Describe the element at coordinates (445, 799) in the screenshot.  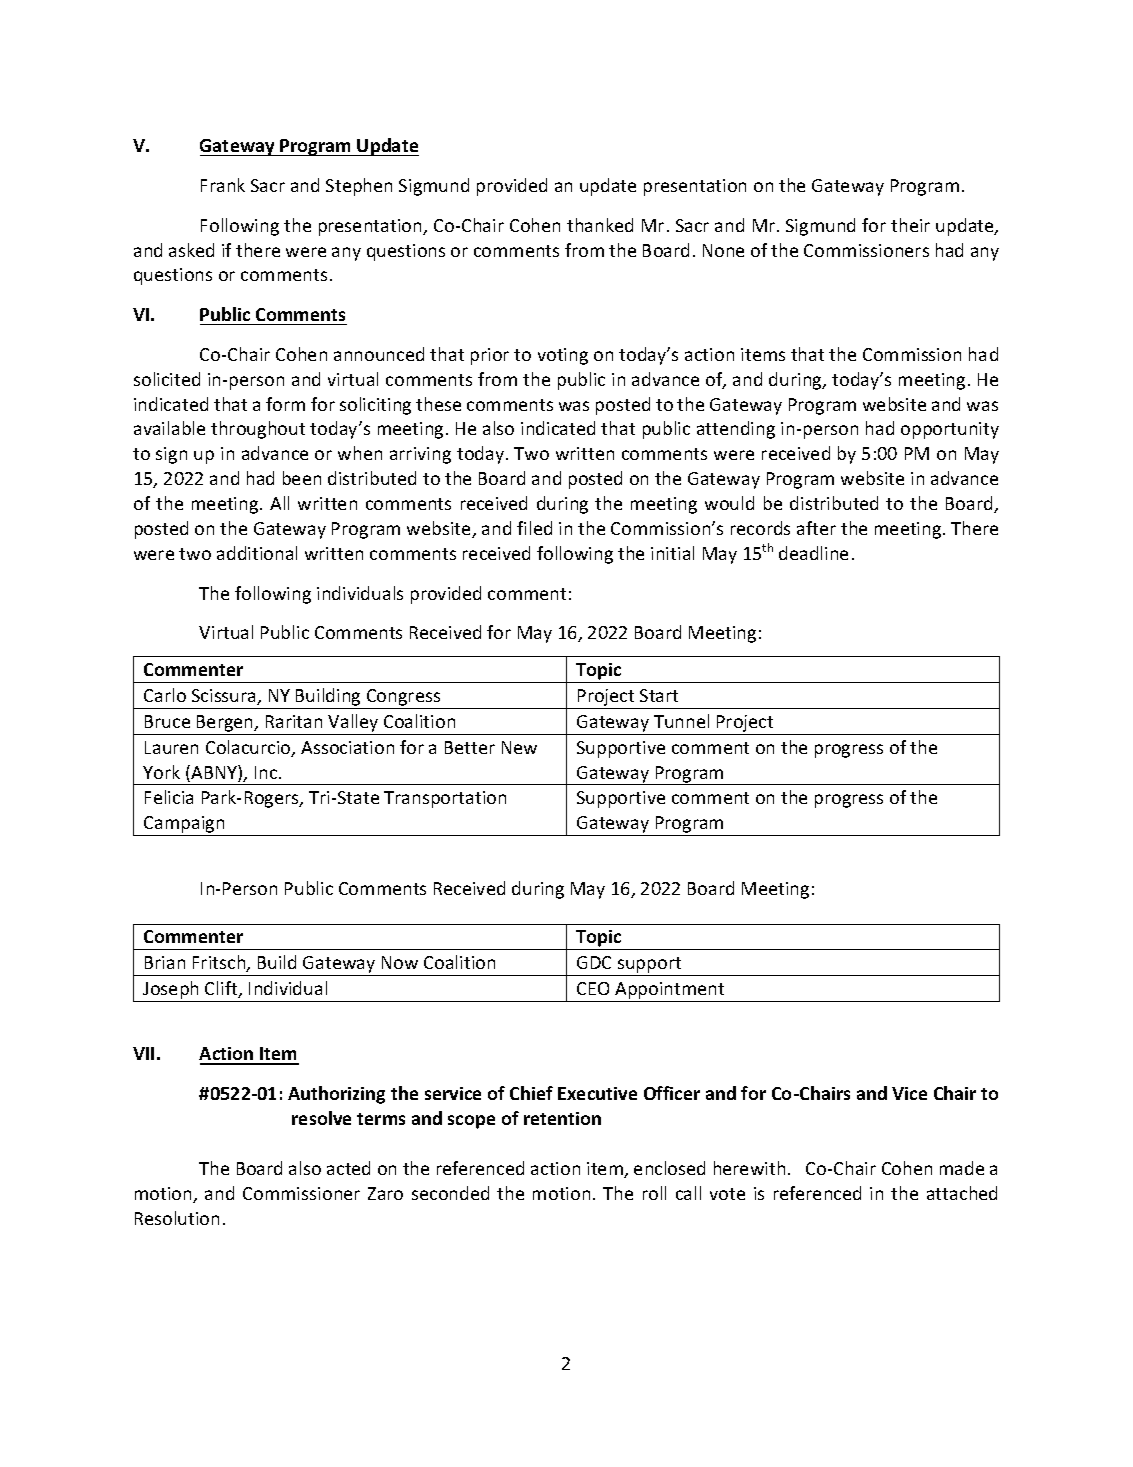
I see `Transportation` at that location.
